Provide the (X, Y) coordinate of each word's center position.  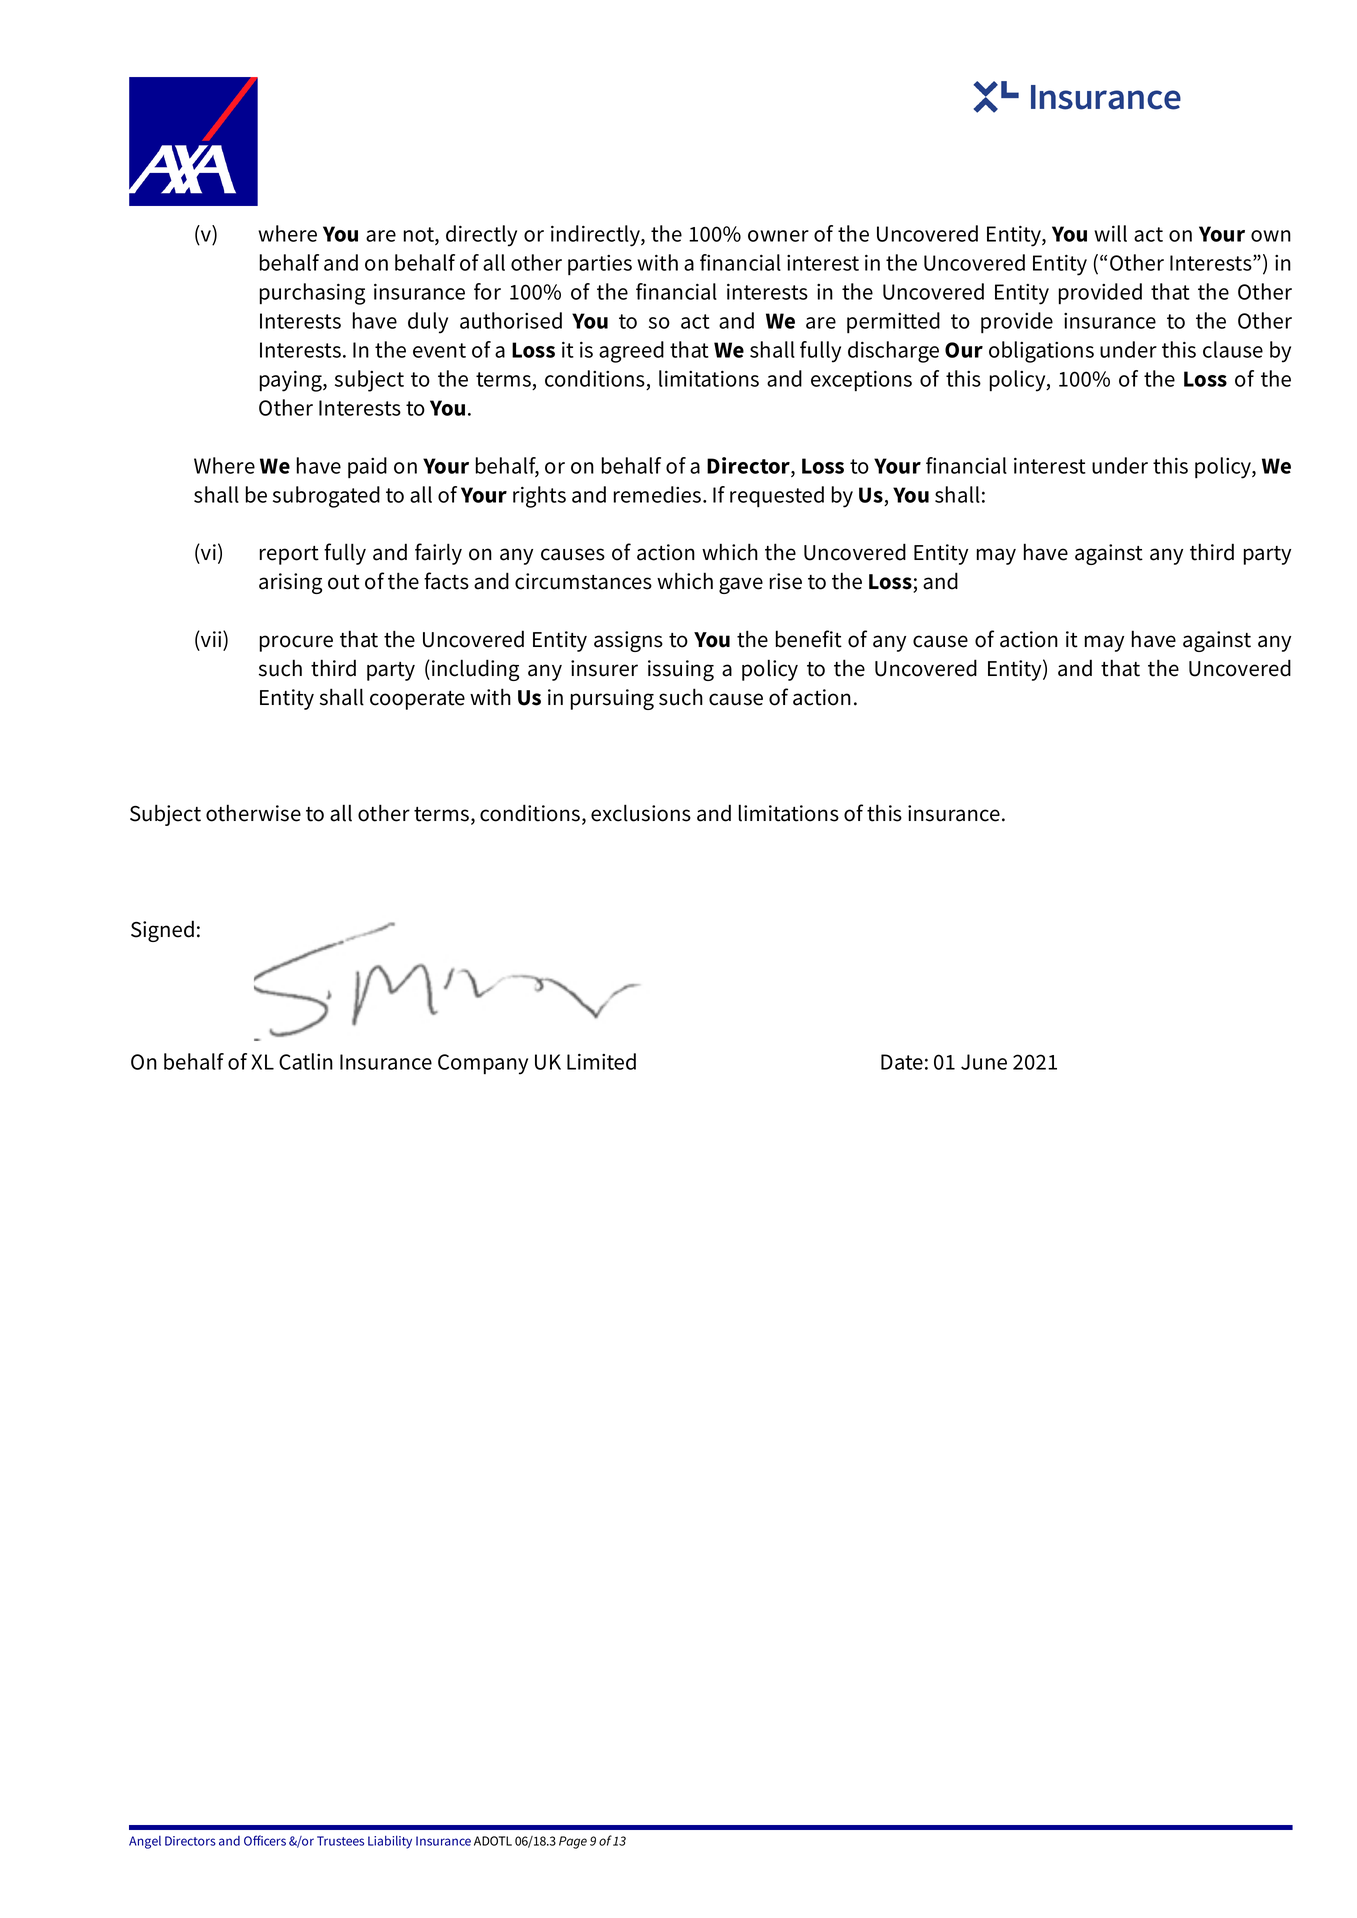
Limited (601, 1061)
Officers (265, 1840)
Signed (162, 931)
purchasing (312, 294)
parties (600, 265)
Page (573, 1842)
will (1110, 233)
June (984, 1062)
